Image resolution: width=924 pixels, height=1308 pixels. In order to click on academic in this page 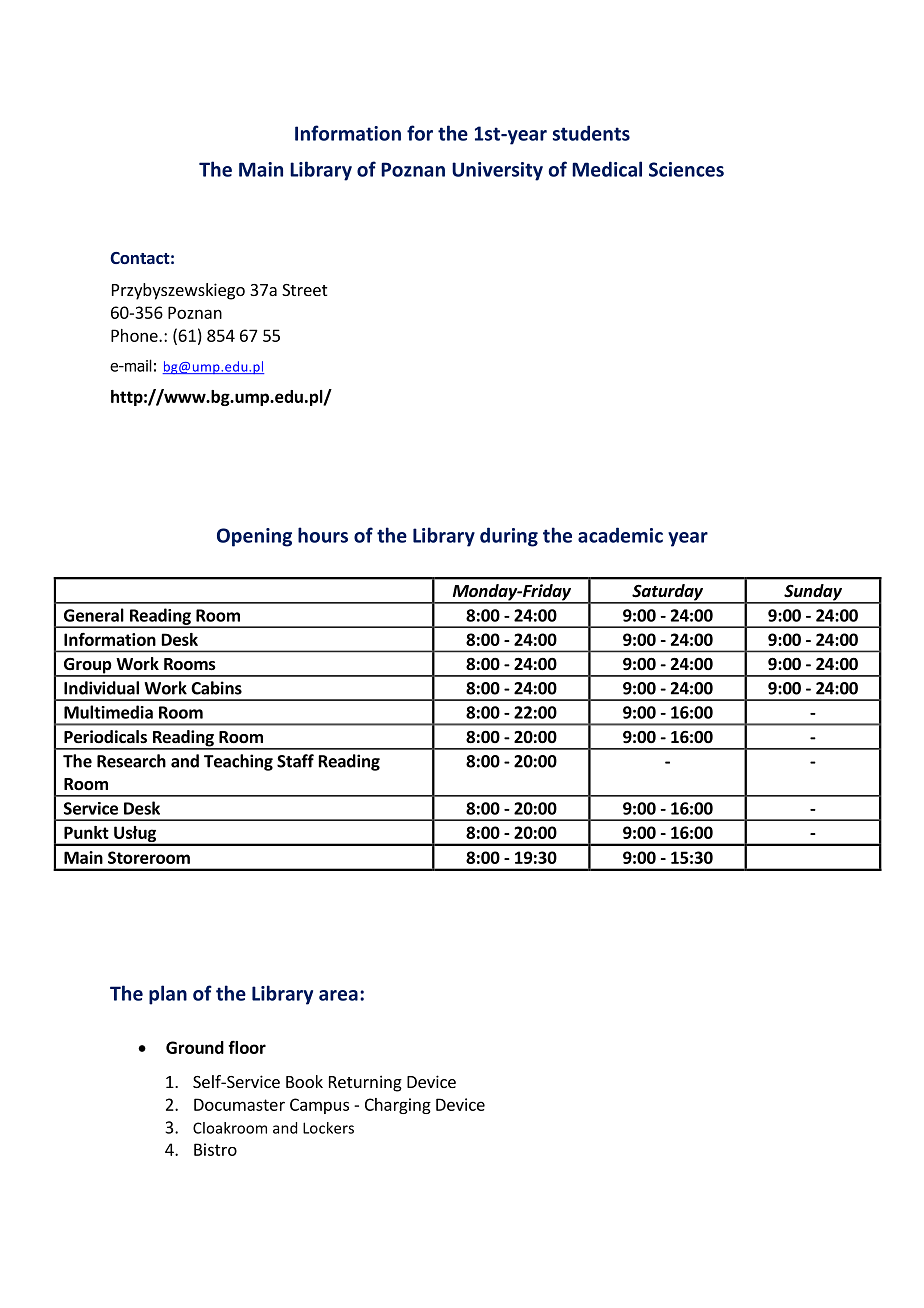, I will do `click(620, 535)`.
